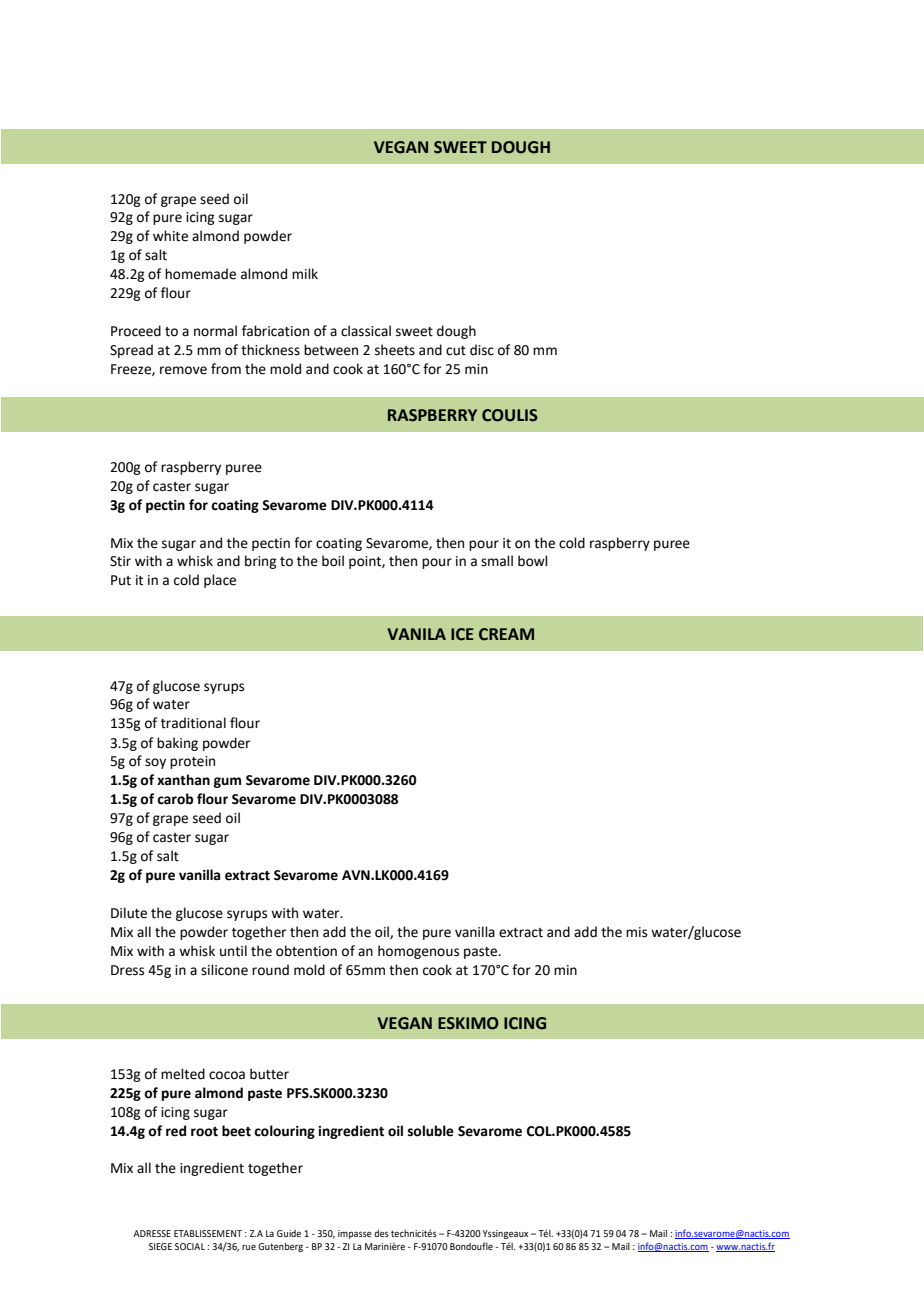 Image resolution: width=924 pixels, height=1308 pixels. What do you see at coordinates (482, 350) in the screenshot?
I see `disc` at bounding box center [482, 350].
